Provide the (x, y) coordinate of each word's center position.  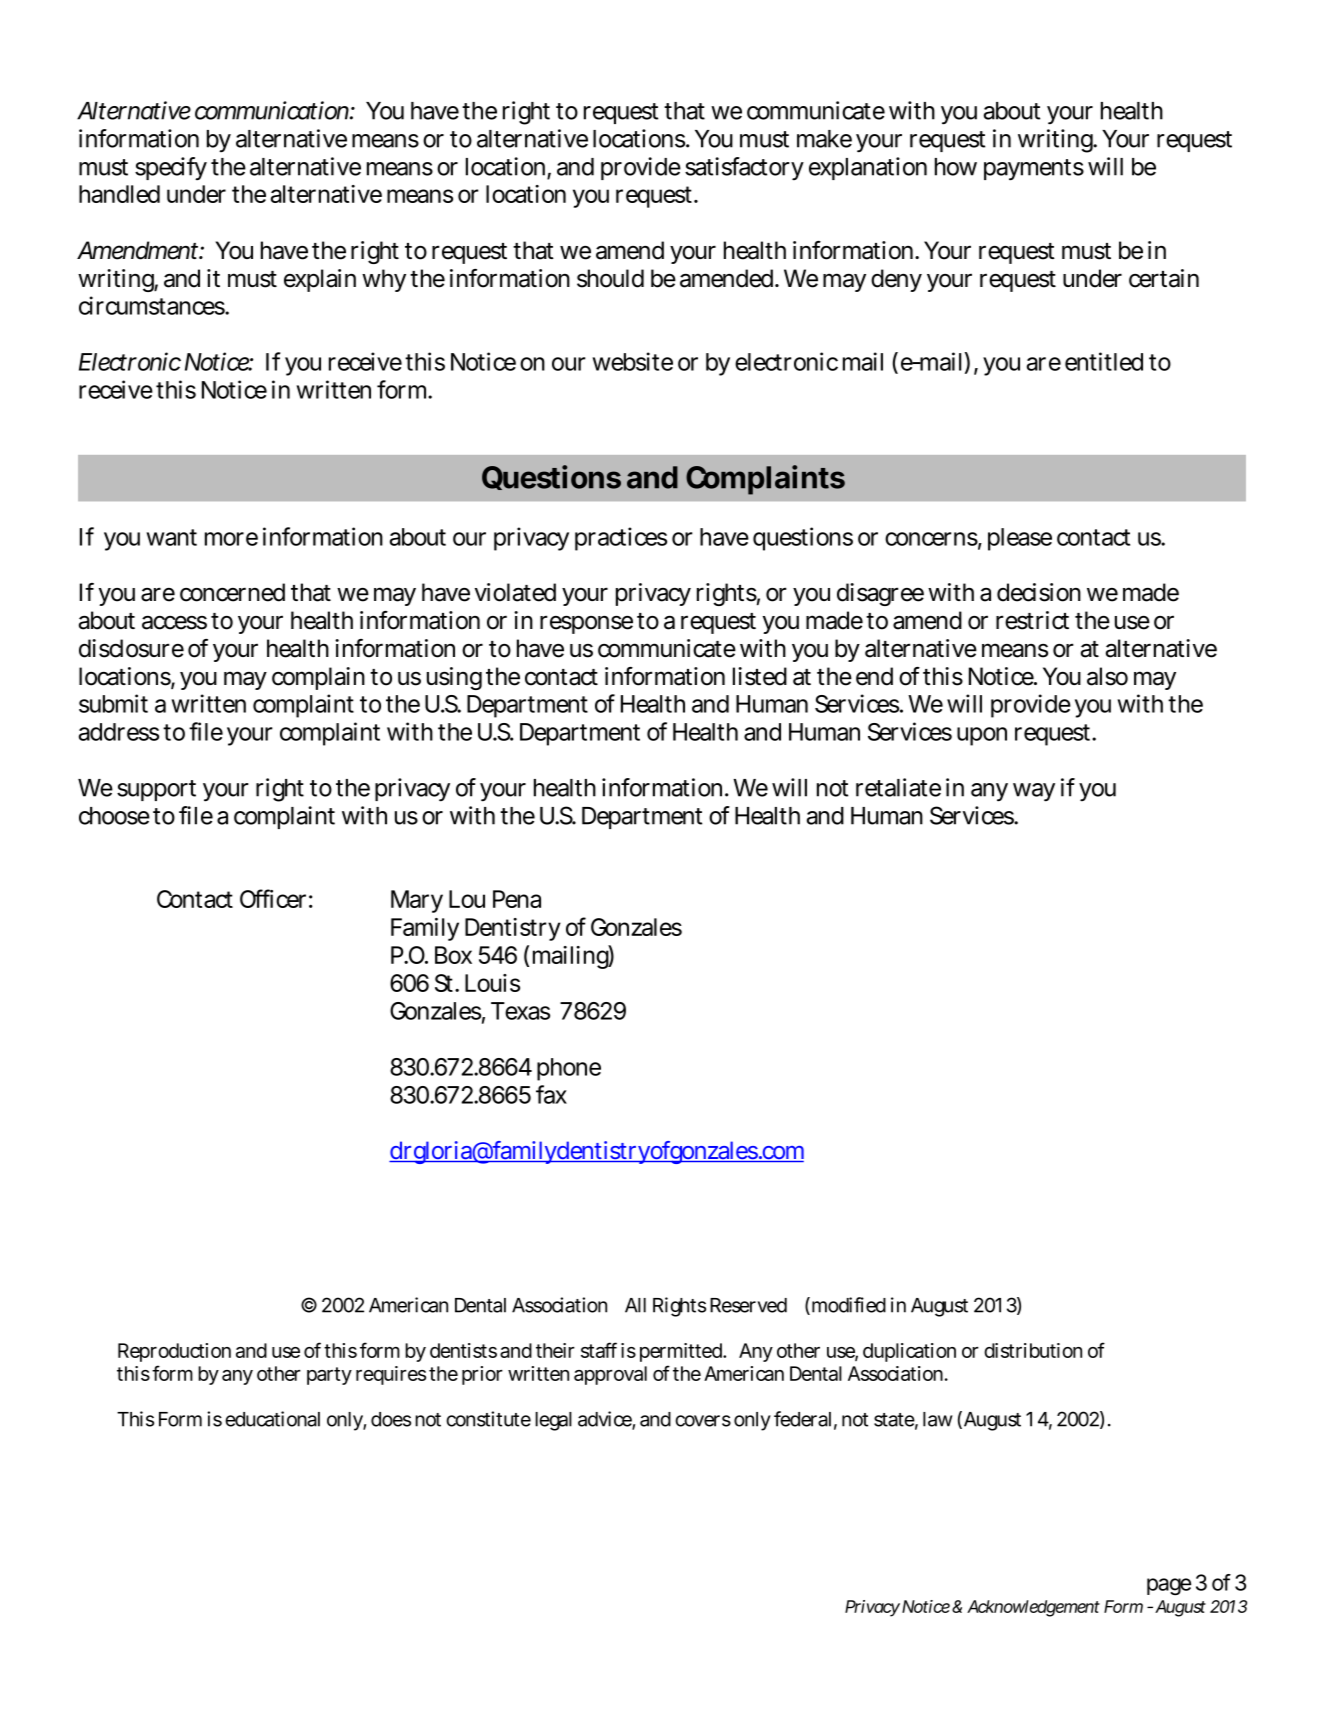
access (174, 623)
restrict (1032, 620)
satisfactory (744, 168)
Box (453, 955)
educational (272, 1419)
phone (569, 1069)
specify (171, 168)
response (586, 624)
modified (847, 1306)
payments (1034, 170)
